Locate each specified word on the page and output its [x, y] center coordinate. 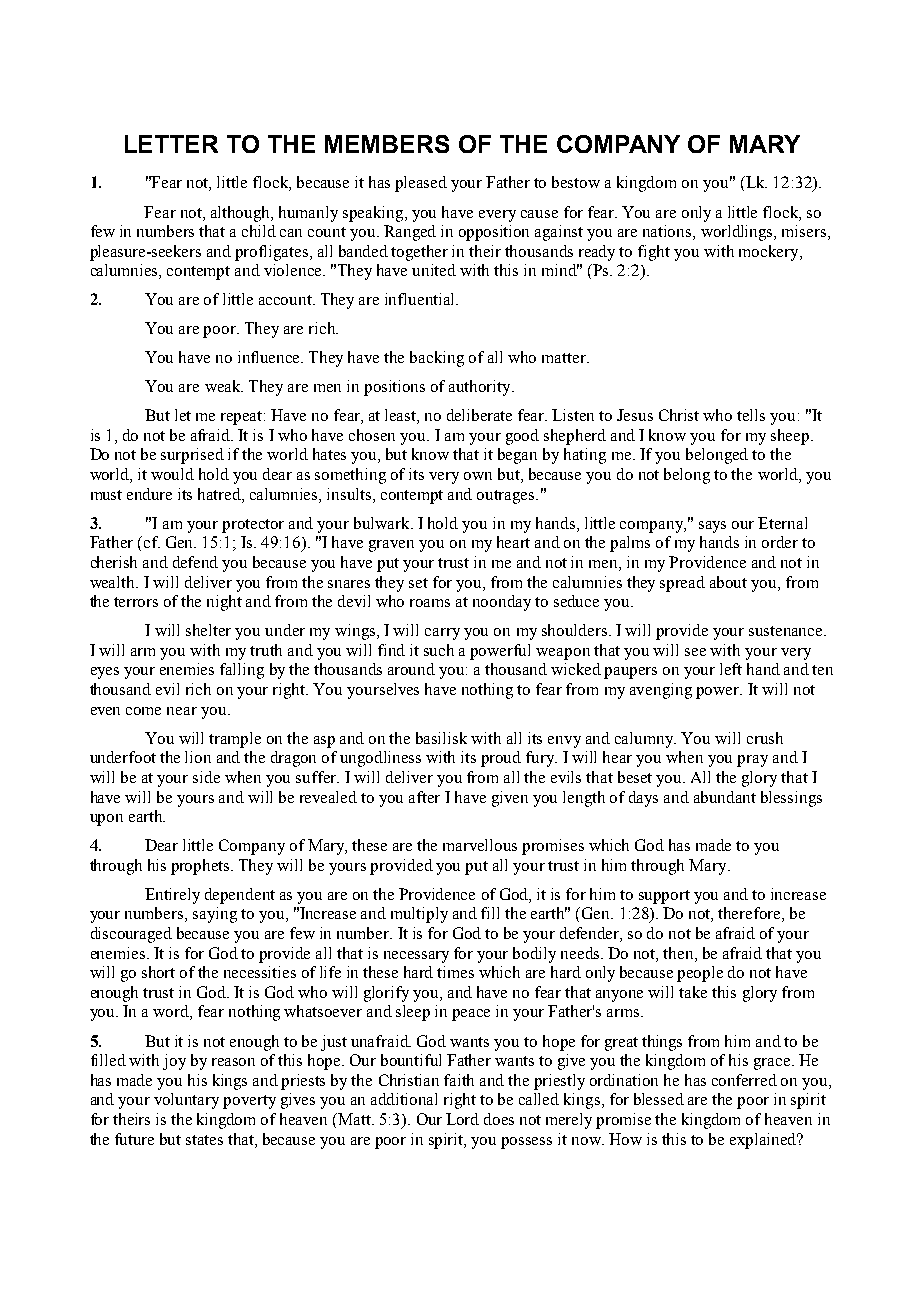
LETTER [171, 144]
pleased [421, 184]
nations [668, 232]
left [731, 669]
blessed [659, 1099]
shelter [208, 630]
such [439, 650]
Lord [462, 1119]
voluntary [186, 1101]
